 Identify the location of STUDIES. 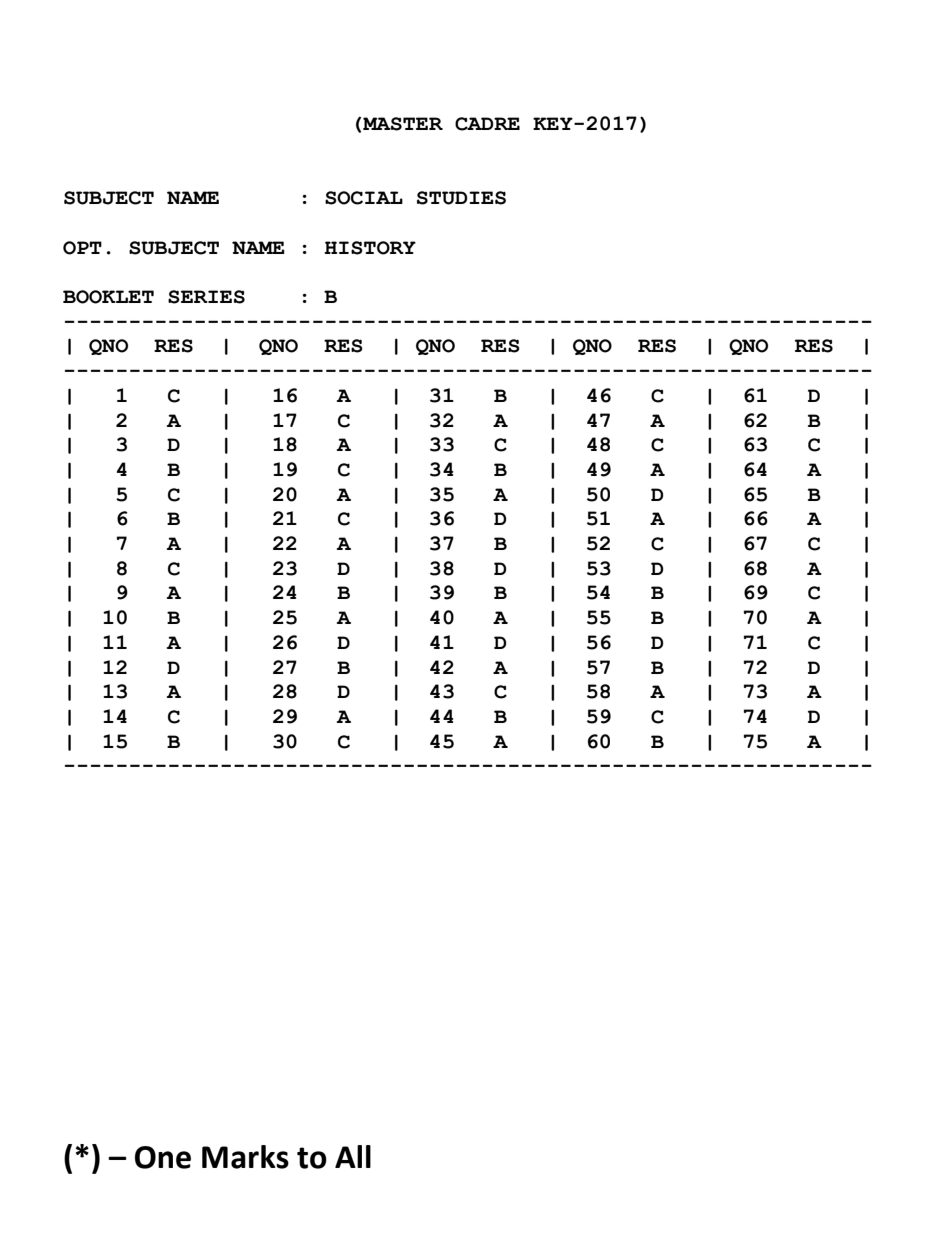
(461, 198).
